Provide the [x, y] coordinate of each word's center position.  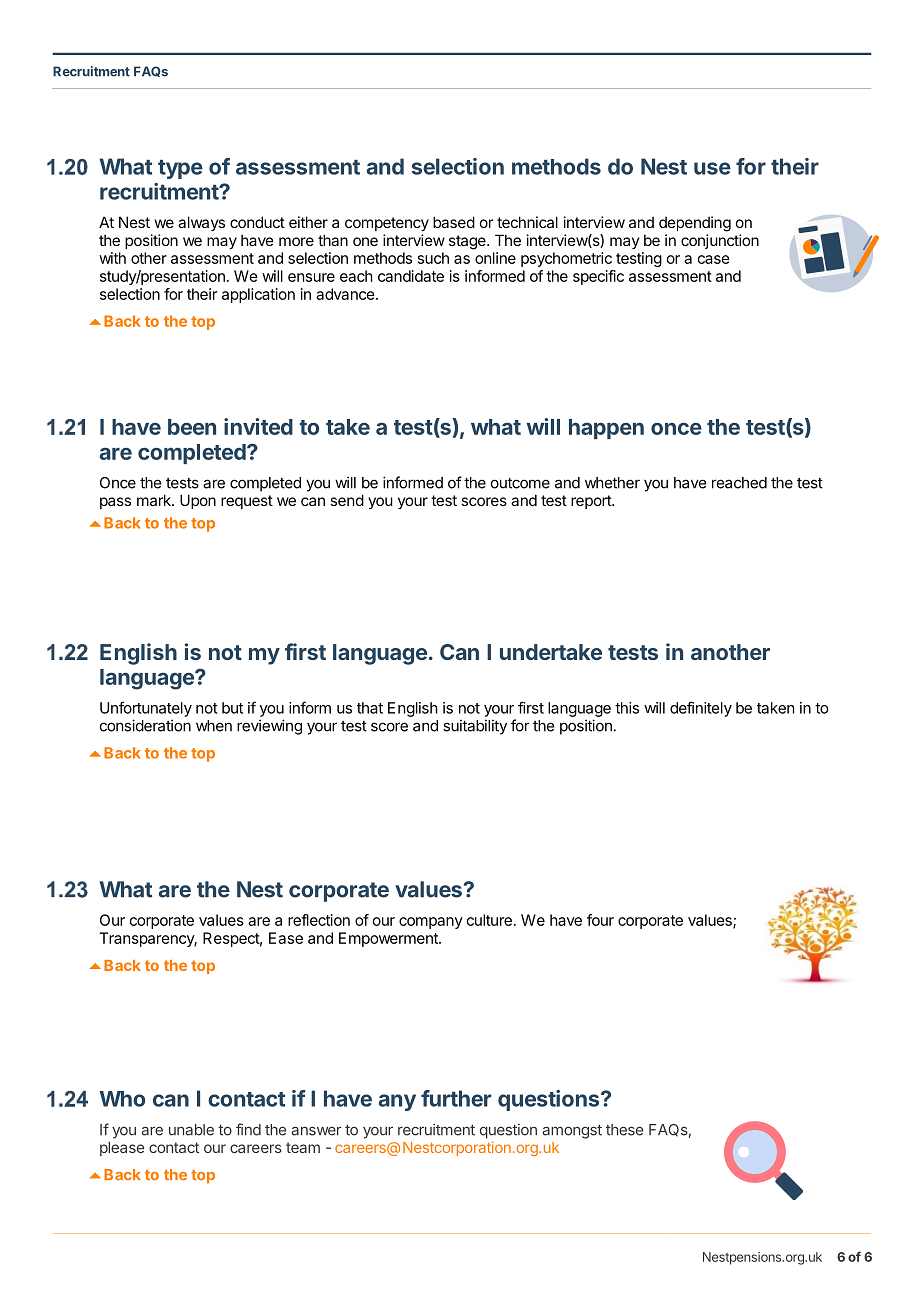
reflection [319, 920]
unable [191, 1130]
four [600, 920]
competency [387, 224]
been [192, 427]
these [624, 1130]
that [370, 708]
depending [695, 224]
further [456, 1098]
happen [606, 429]
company [431, 923]
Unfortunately [146, 709]
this [627, 708]
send [347, 500]
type [180, 169]
